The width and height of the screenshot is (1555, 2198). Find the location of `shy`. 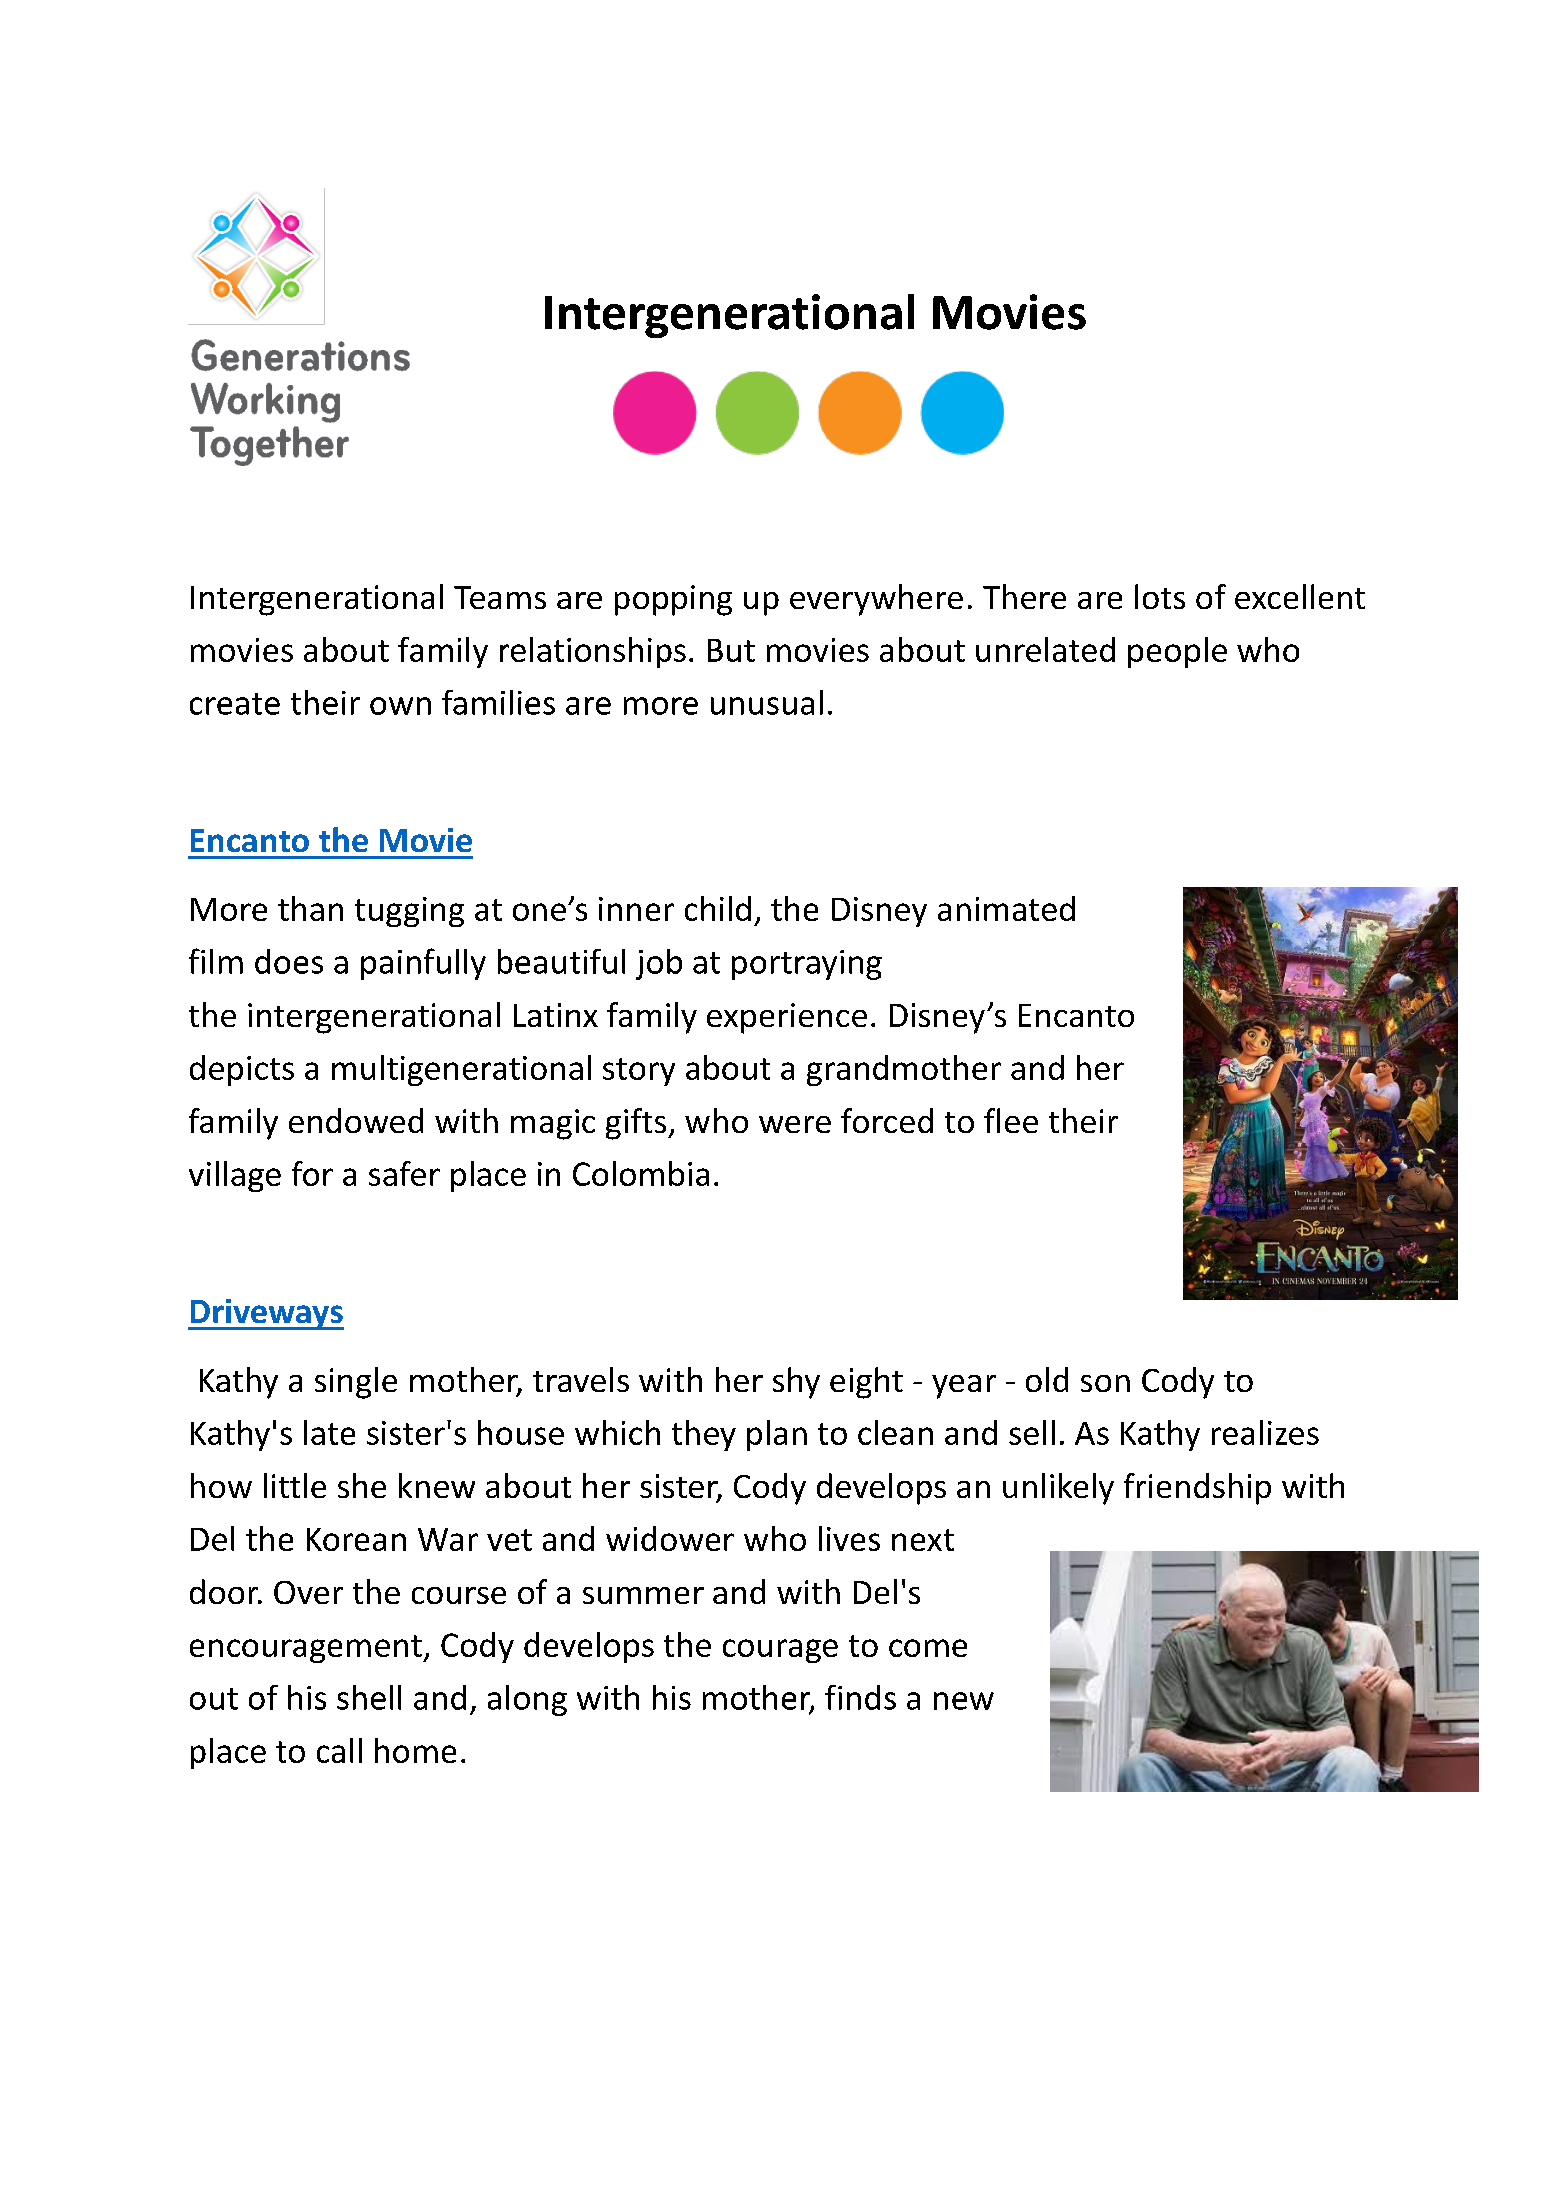

shy is located at coordinates (796, 1383).
